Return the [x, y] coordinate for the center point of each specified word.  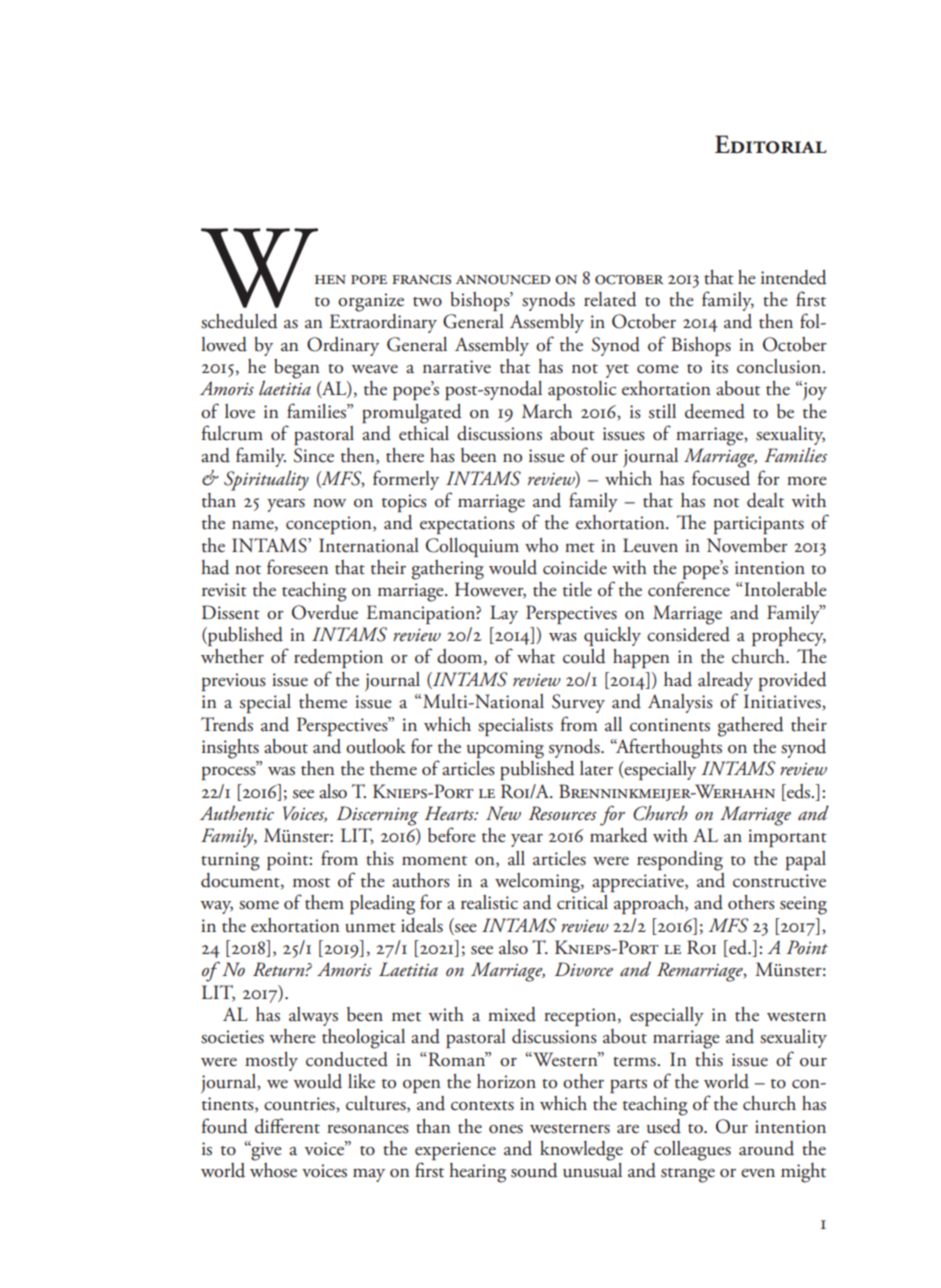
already [725, 681]
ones [506, 1129]
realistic [489, 902]
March [547, 411]
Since [314, 455]
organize [371, 302]
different [287, 1126]
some [259, 905]
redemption [338, 658]
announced [503, 280]
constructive [779, 881]
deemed [715, 411]
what [536, 656]
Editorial [771, 144]
